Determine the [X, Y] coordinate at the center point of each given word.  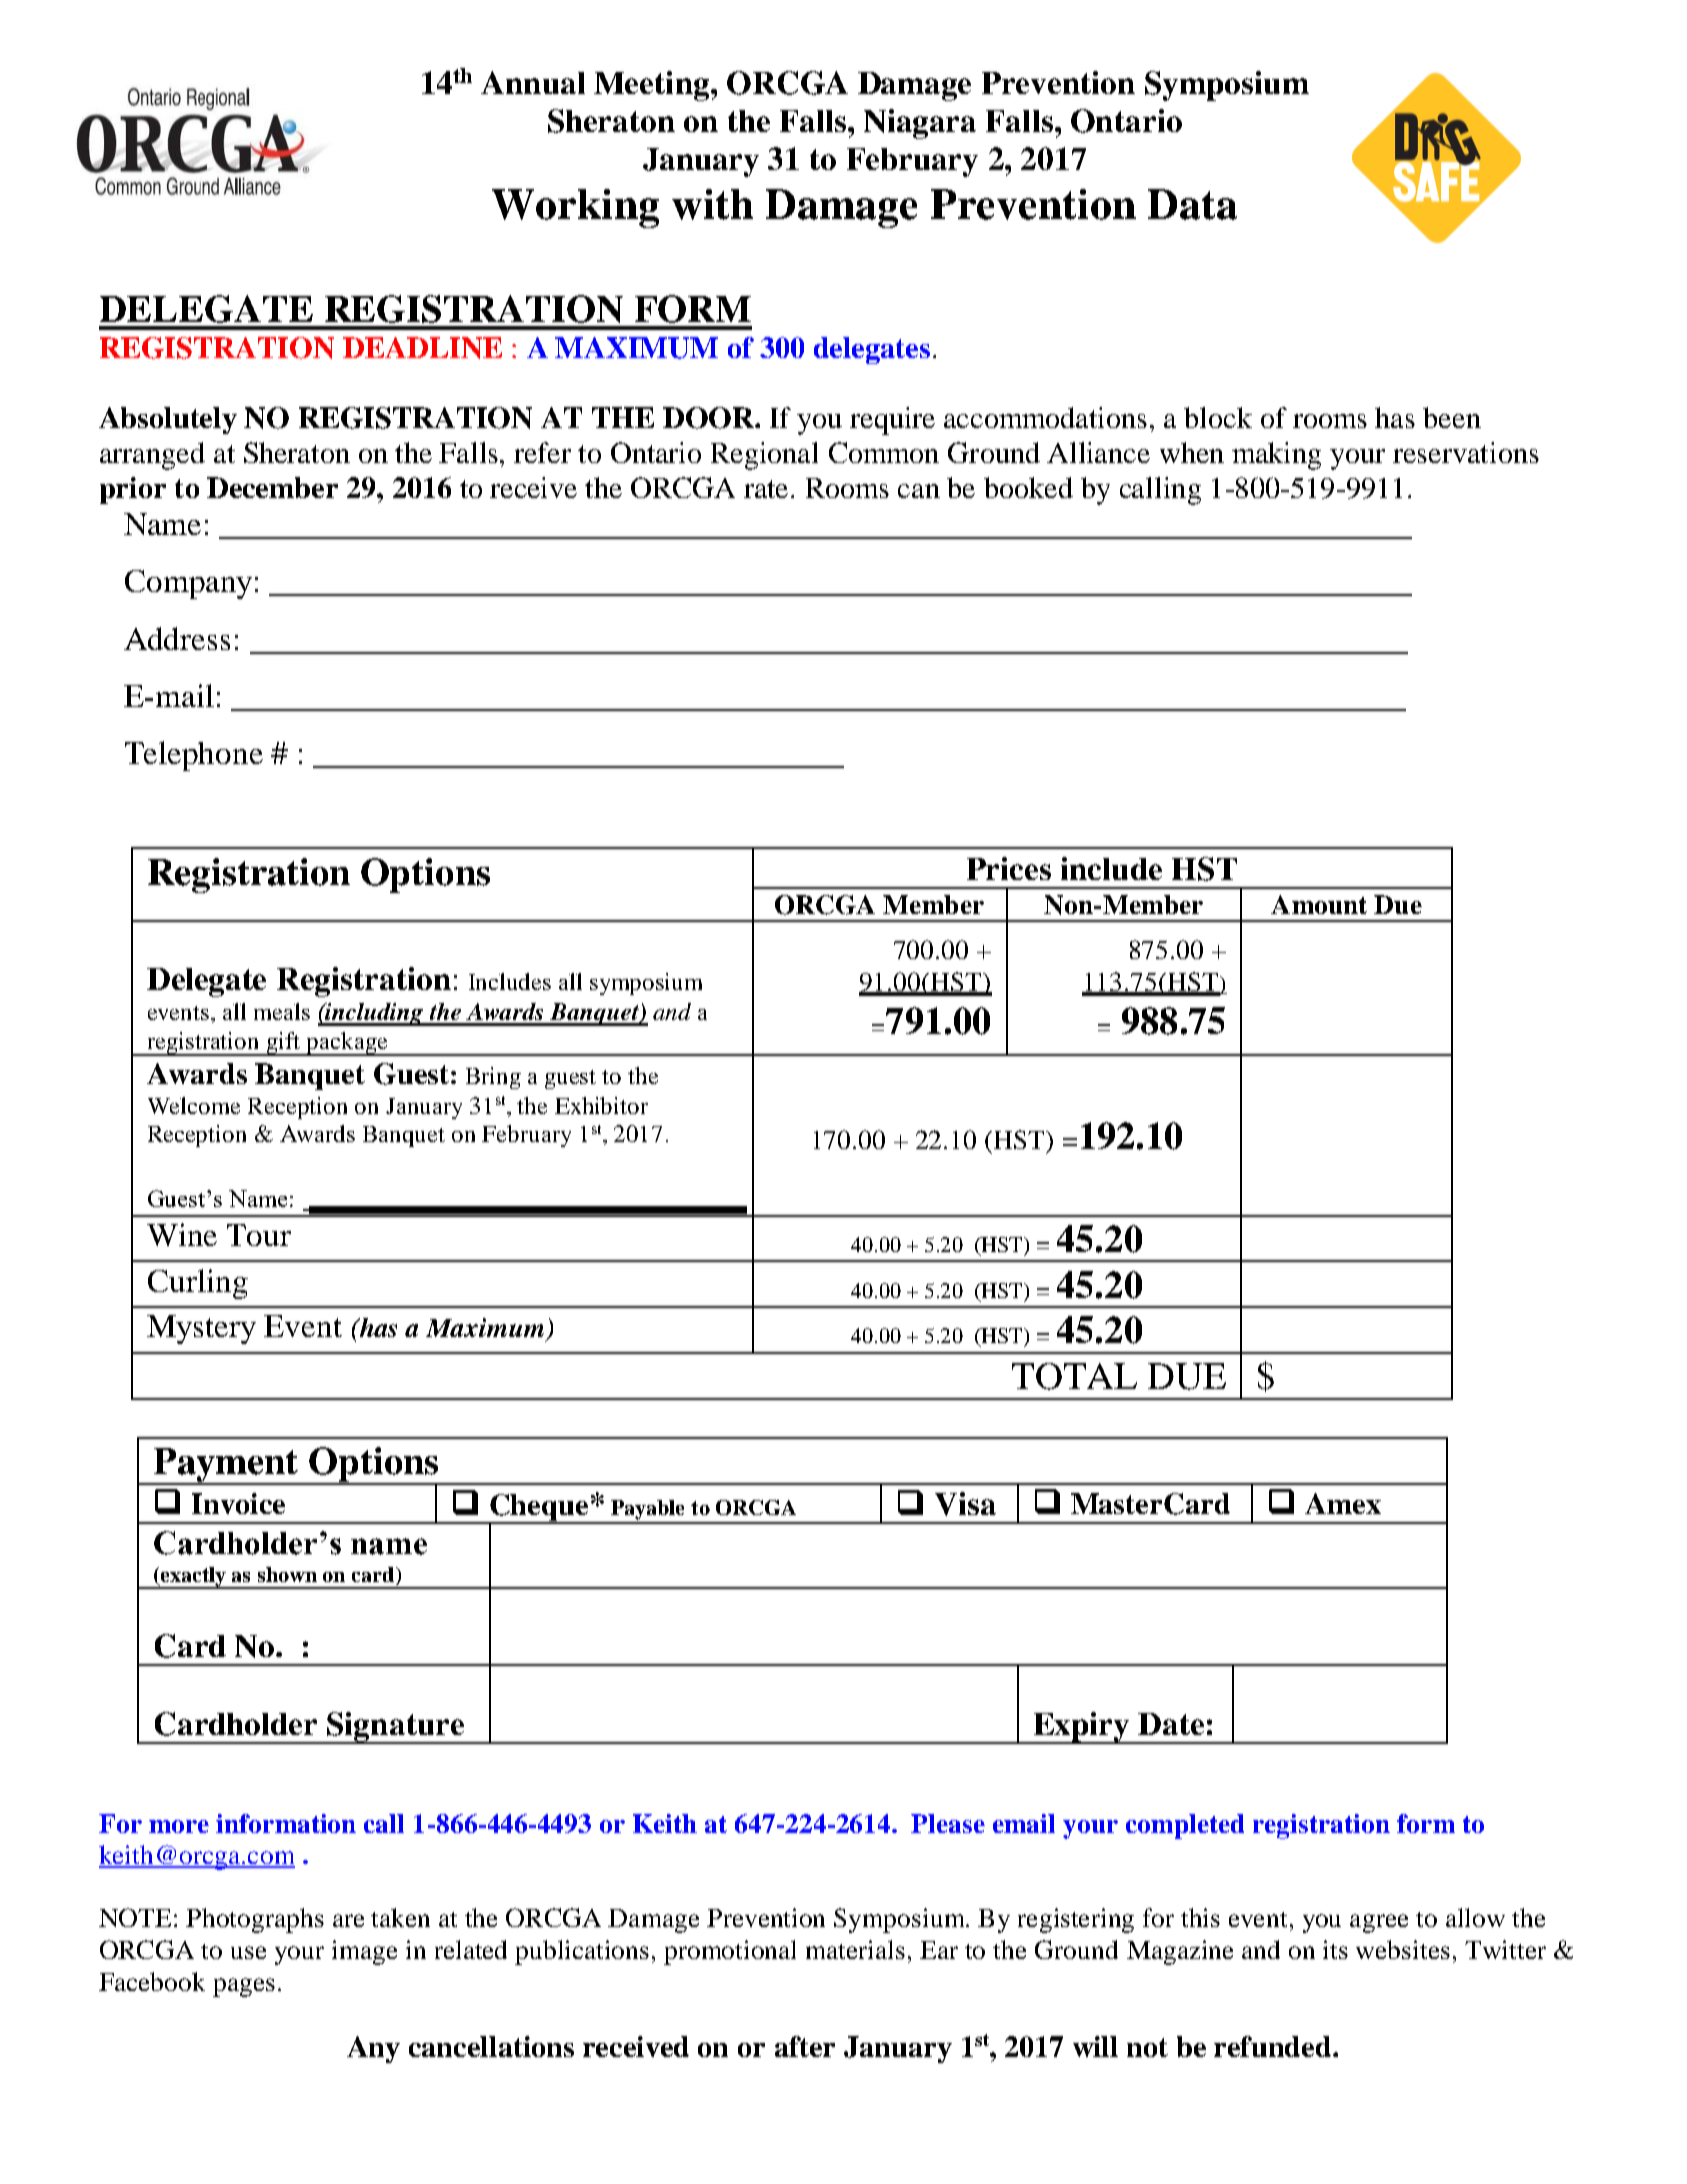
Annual [533, 82]
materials [855, 1949]
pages [244, 1987]
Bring [493, 1078]
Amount [1319, 904]
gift [284, 1044]
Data [1192, 204]
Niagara [920, 124]
